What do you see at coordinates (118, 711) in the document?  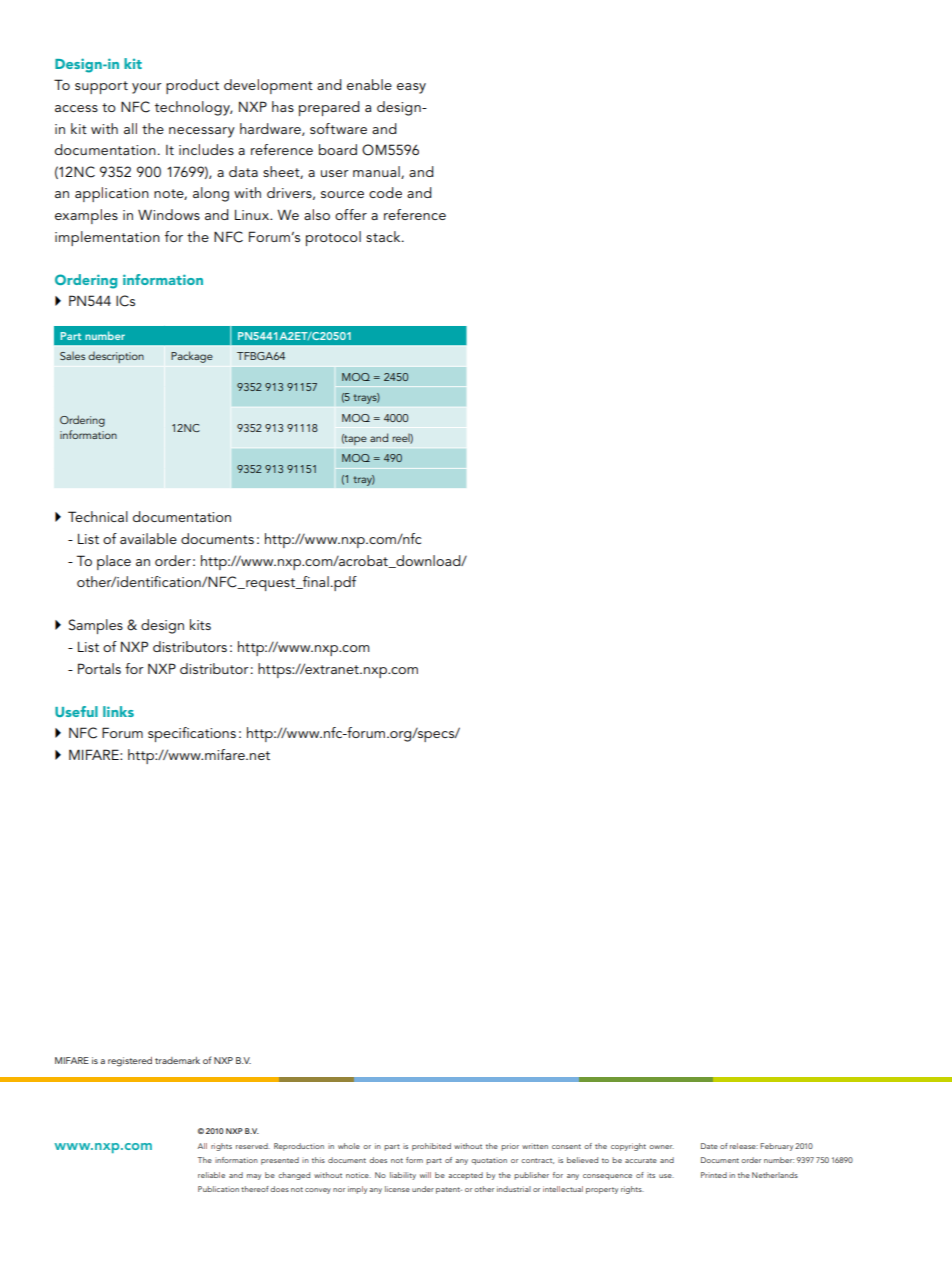 I see `links` at bounding box center [118, 711].
